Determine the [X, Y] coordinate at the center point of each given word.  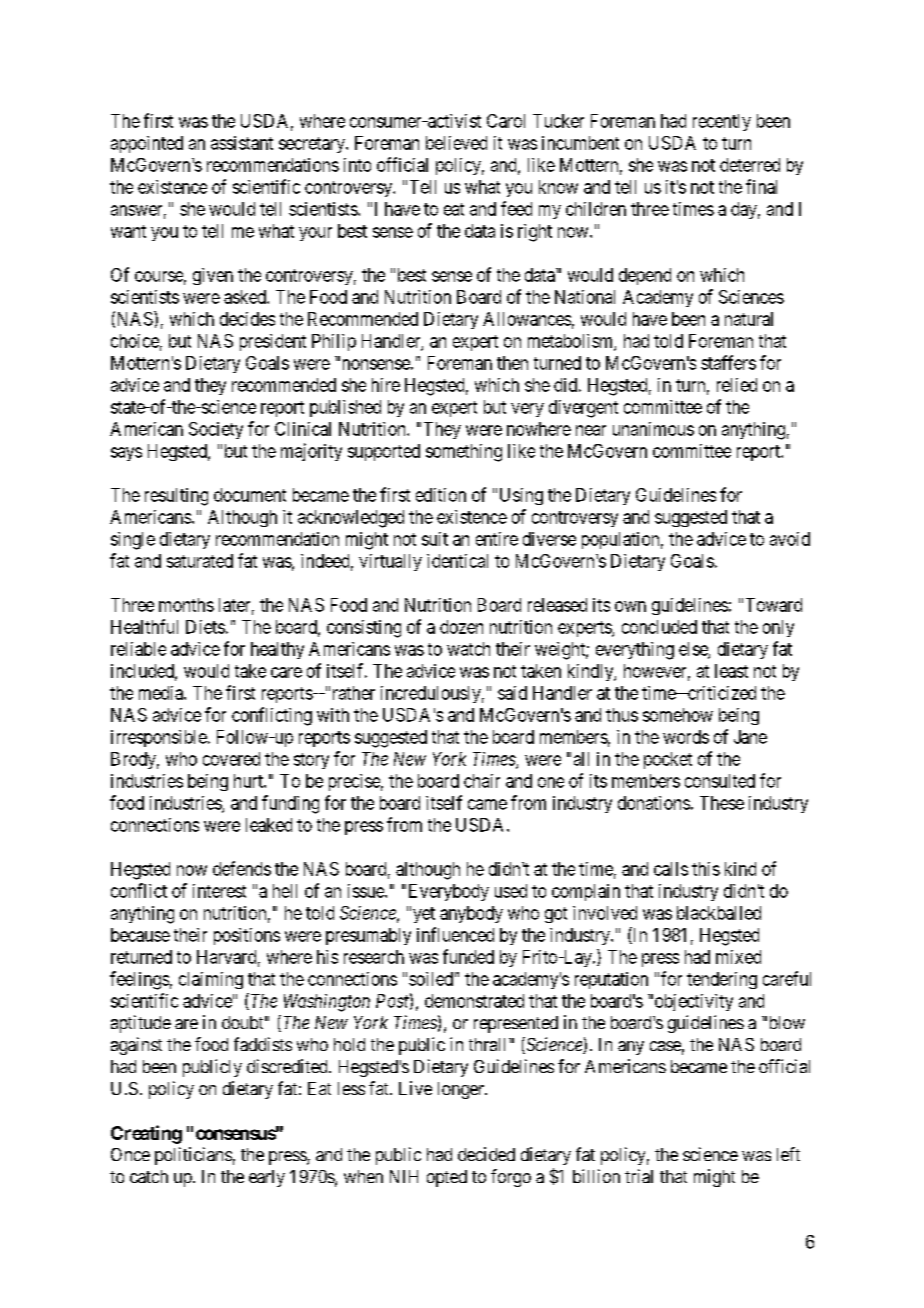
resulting [176, 497]
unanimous [653, 429]
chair [482, 781]
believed [456, 143]
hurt [249, 781]
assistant [242, 143]
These [722, 803]
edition [441, 495]
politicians [193, 1156]
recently [722, 122]
